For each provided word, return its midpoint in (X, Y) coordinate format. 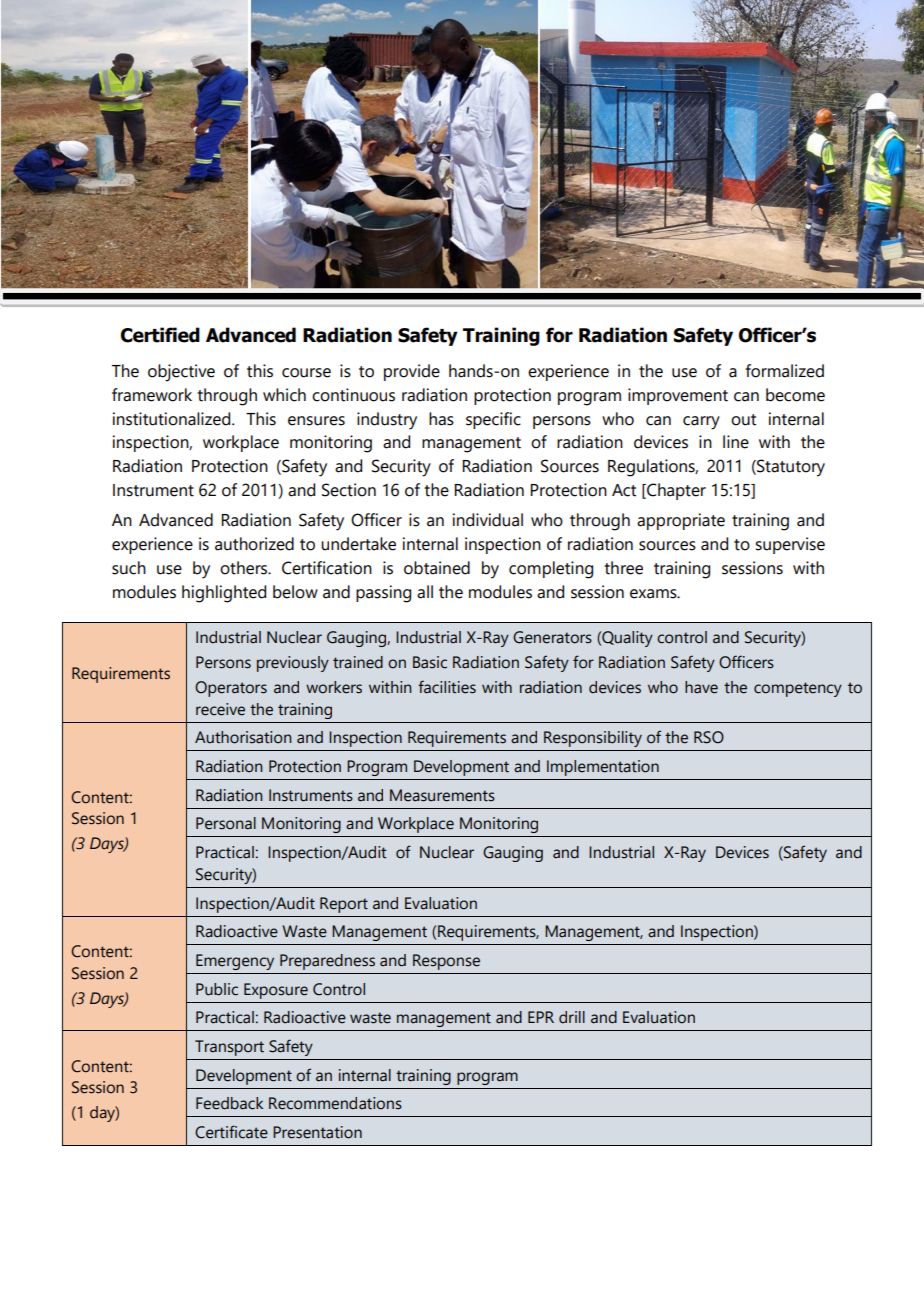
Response (446, 962)
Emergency (235, 962)
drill (572, 1017)
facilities (447, 687)
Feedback (229, 1103)
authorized (254, 544)
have (701, 687)
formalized (785, 371)
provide (412, 372)
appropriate (681, 521)
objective (181, 373)
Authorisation (243, 737)
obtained (437, 568)
